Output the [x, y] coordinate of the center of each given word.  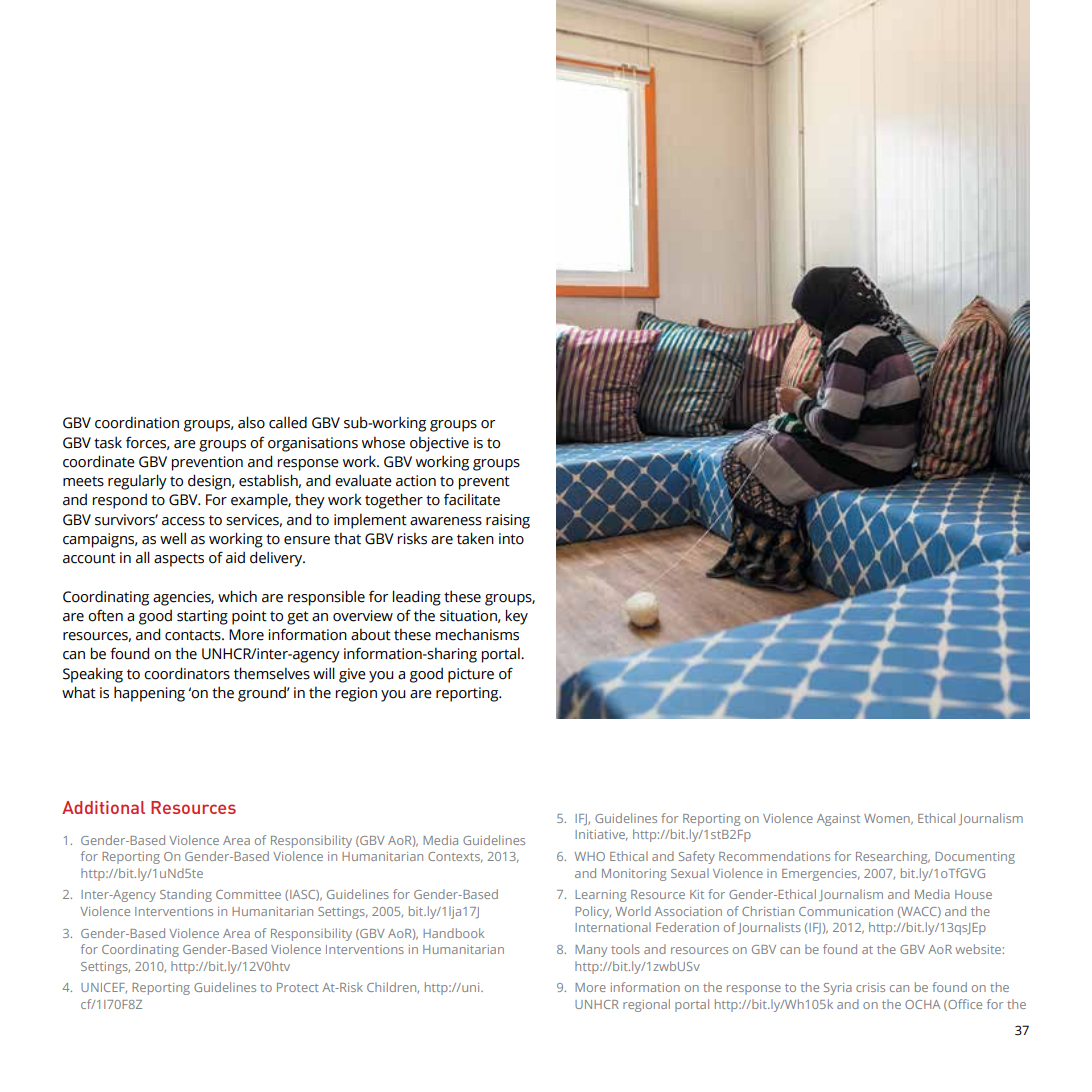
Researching [893, 857]
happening [149, 694]
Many [591, 951]
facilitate [472, 499]
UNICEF [104, 988]
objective [439, 444]
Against [838, 820]
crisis [870, 987]
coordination [137, 422]
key [517, 617]
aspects [179, 560]
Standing [186, 895]
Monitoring [634, 875]
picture [471, 675]
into [511, 539]
